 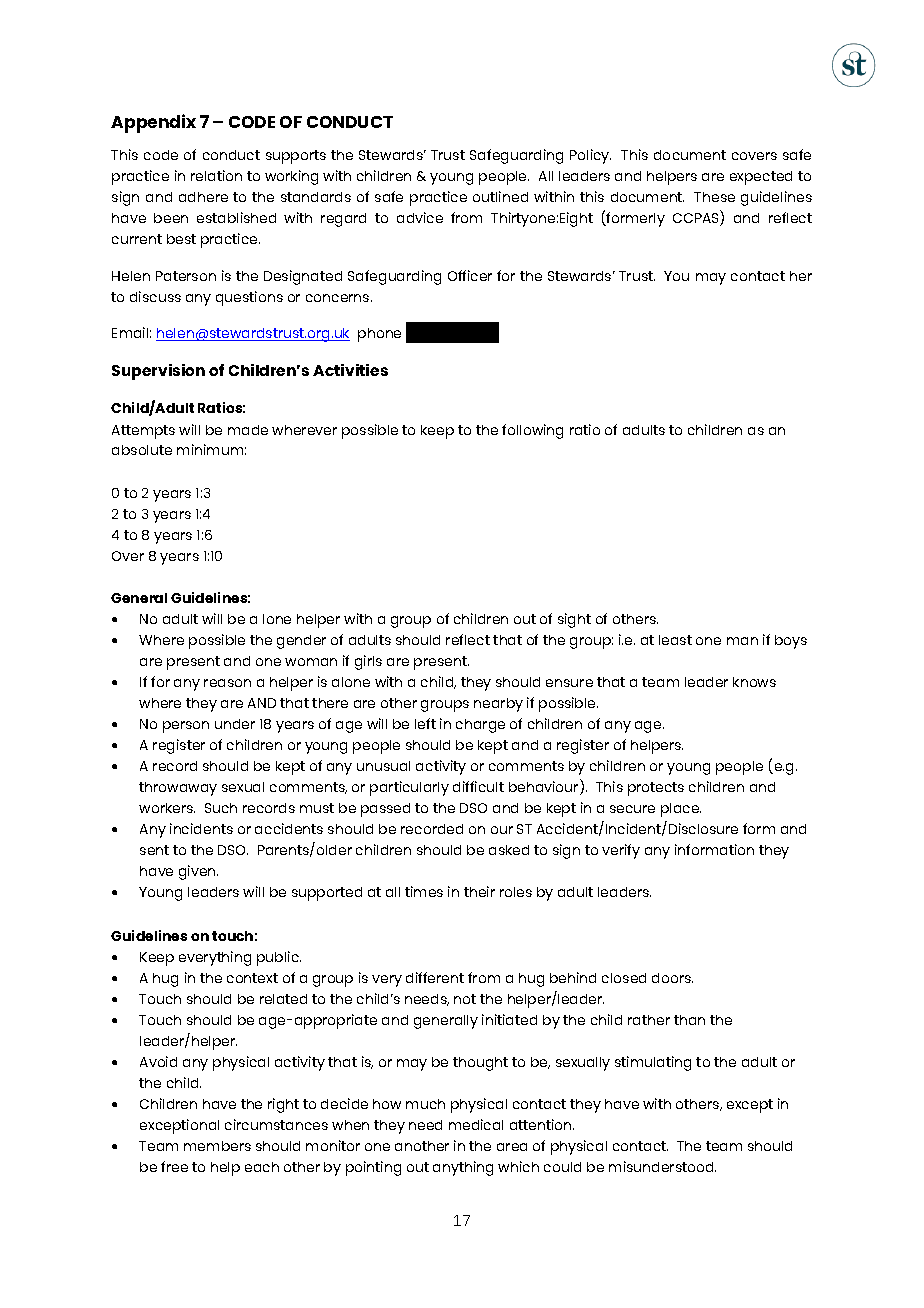 What do you see at coordinates (675, 640) in the document?
I see `least` at bounding box center [675, 640].
